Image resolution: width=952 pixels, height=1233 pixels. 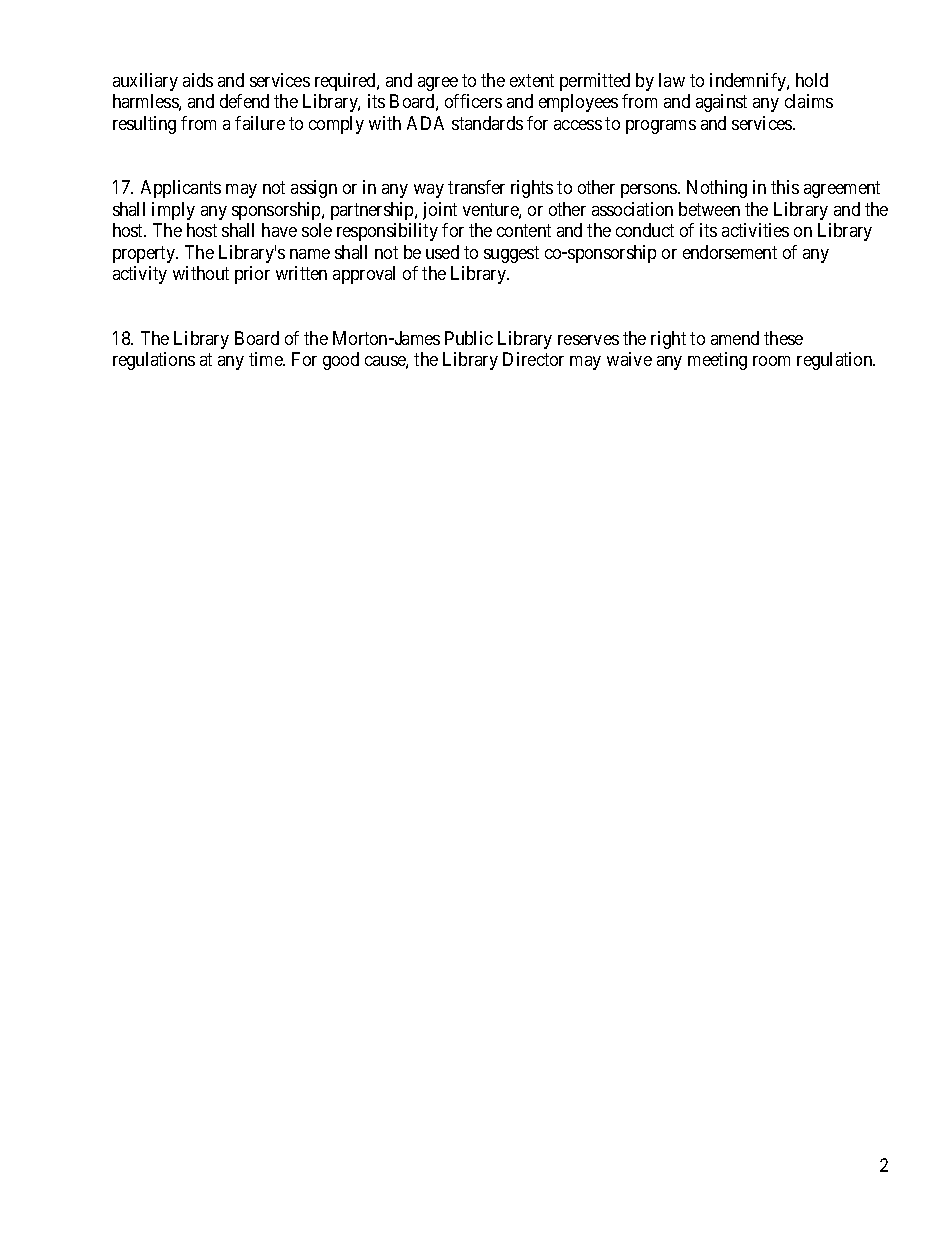 I want to click on joint, so click(x=440, y=211).
